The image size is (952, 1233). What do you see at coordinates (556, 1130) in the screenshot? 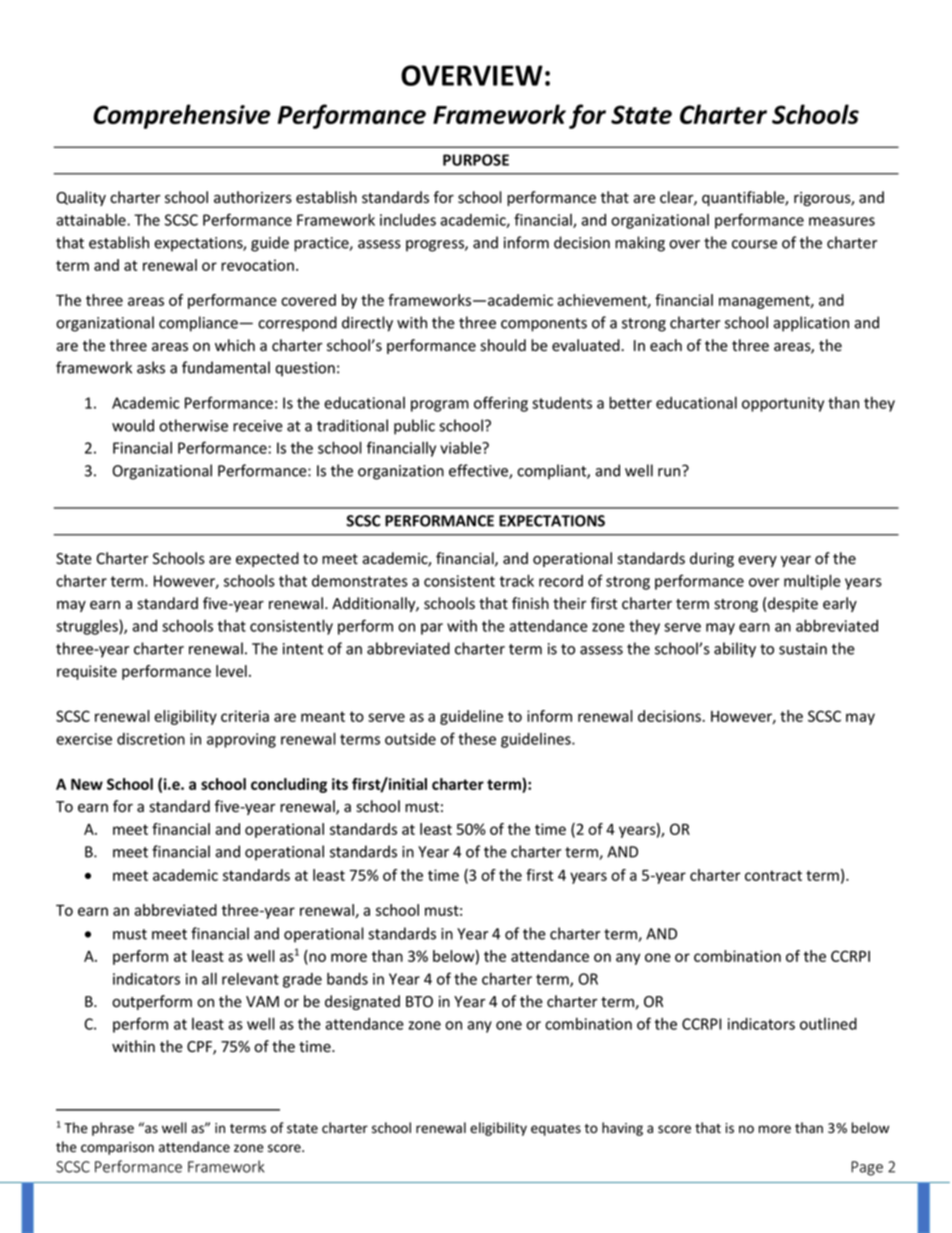
I see `equates` at bounding box center [556, 1130].
